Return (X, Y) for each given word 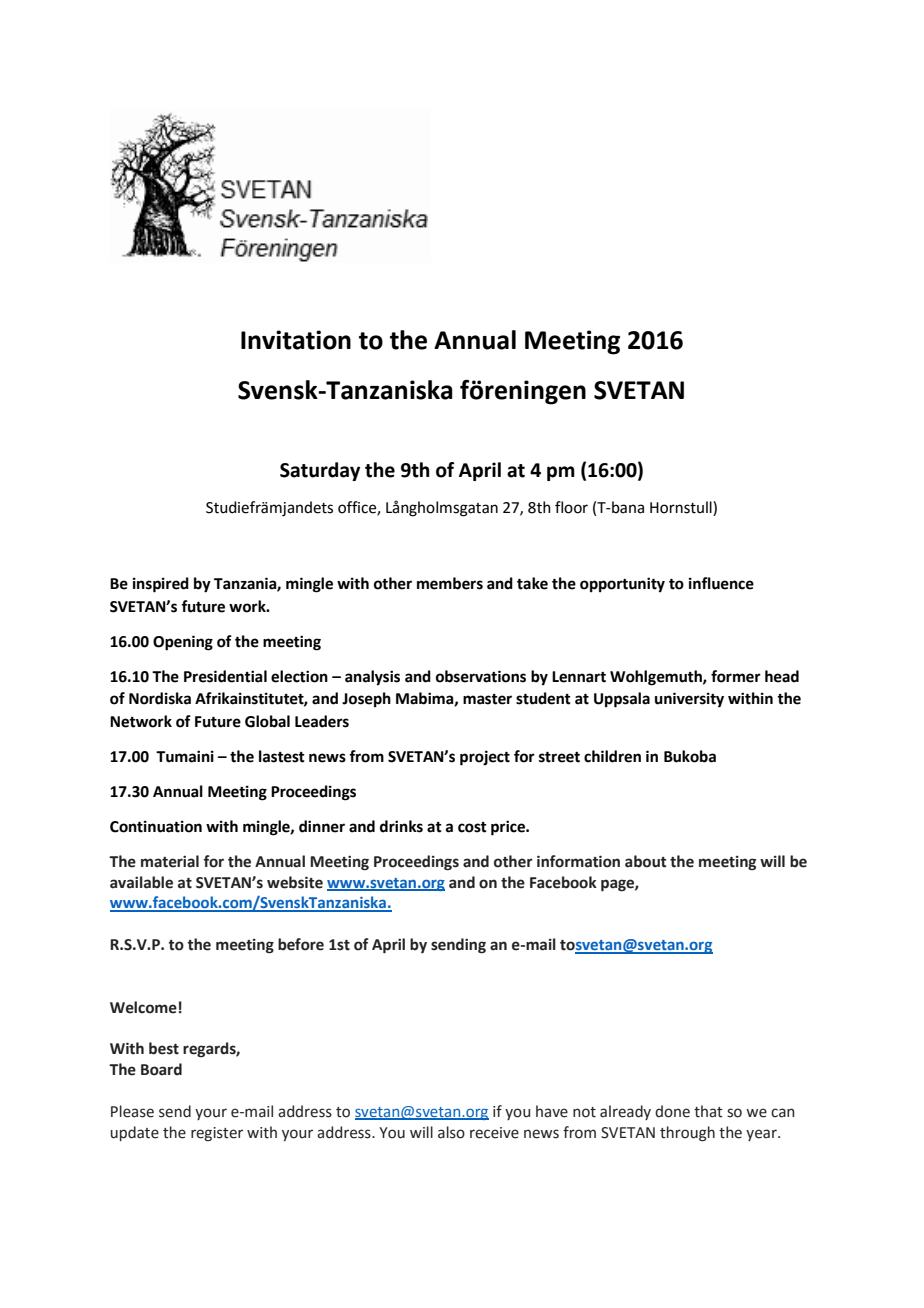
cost (472, 827)
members (450, 583)
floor (571, 507)
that (708, 1111)
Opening (183, 643)
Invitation (296, 340)
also (451, 1132)
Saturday (320, 471)
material (170, 861)
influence (721, 583)
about (645, 861)
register (217, 1134)
